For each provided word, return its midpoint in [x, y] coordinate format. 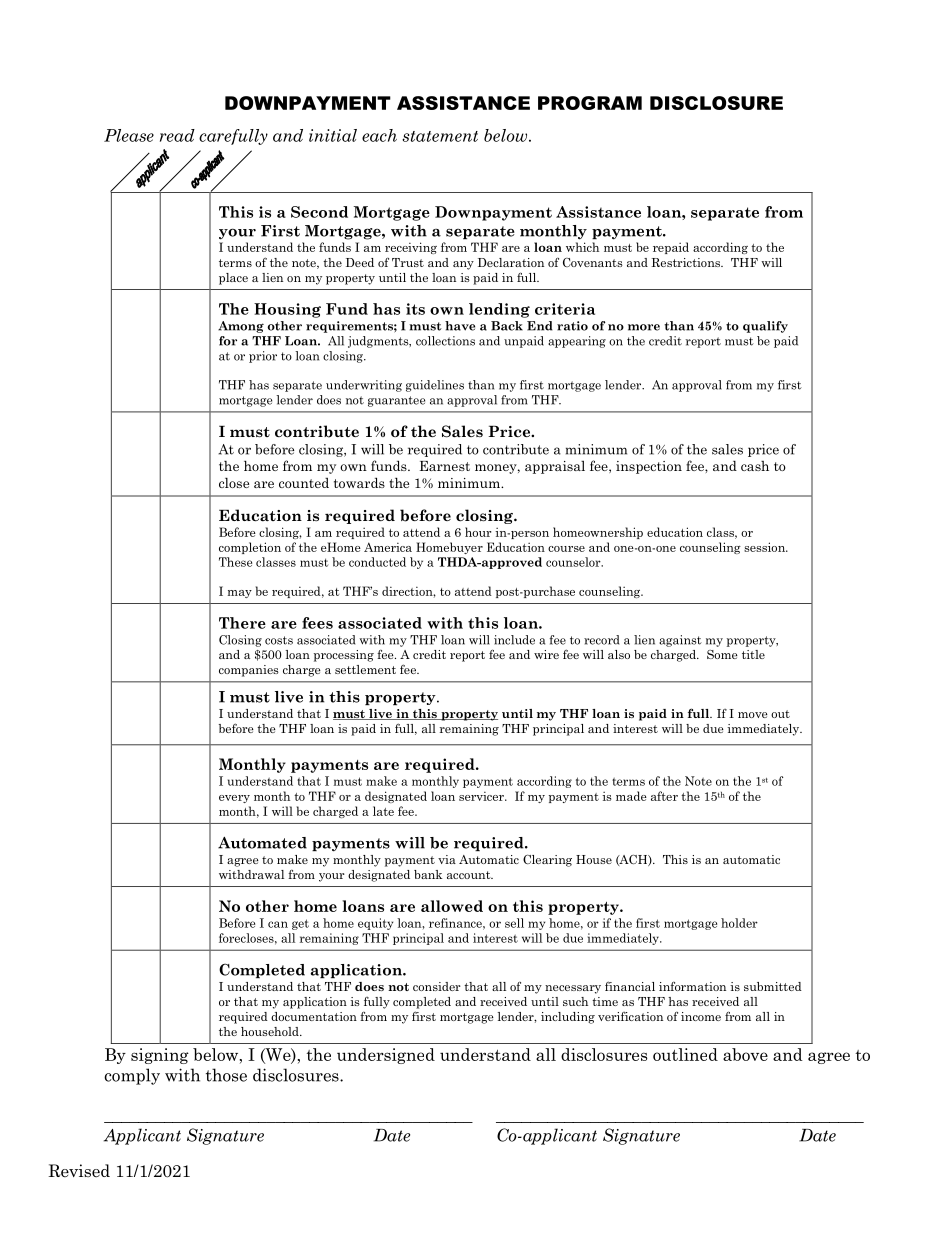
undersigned [386, 1056]
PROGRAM [590, 103]
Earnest [445, 466]
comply [132, 1076]
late [383, 811]
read [177, 135]
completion [250, 548]
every [234, 799]
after [664, 796]
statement [440, 136]
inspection [649, 467]
